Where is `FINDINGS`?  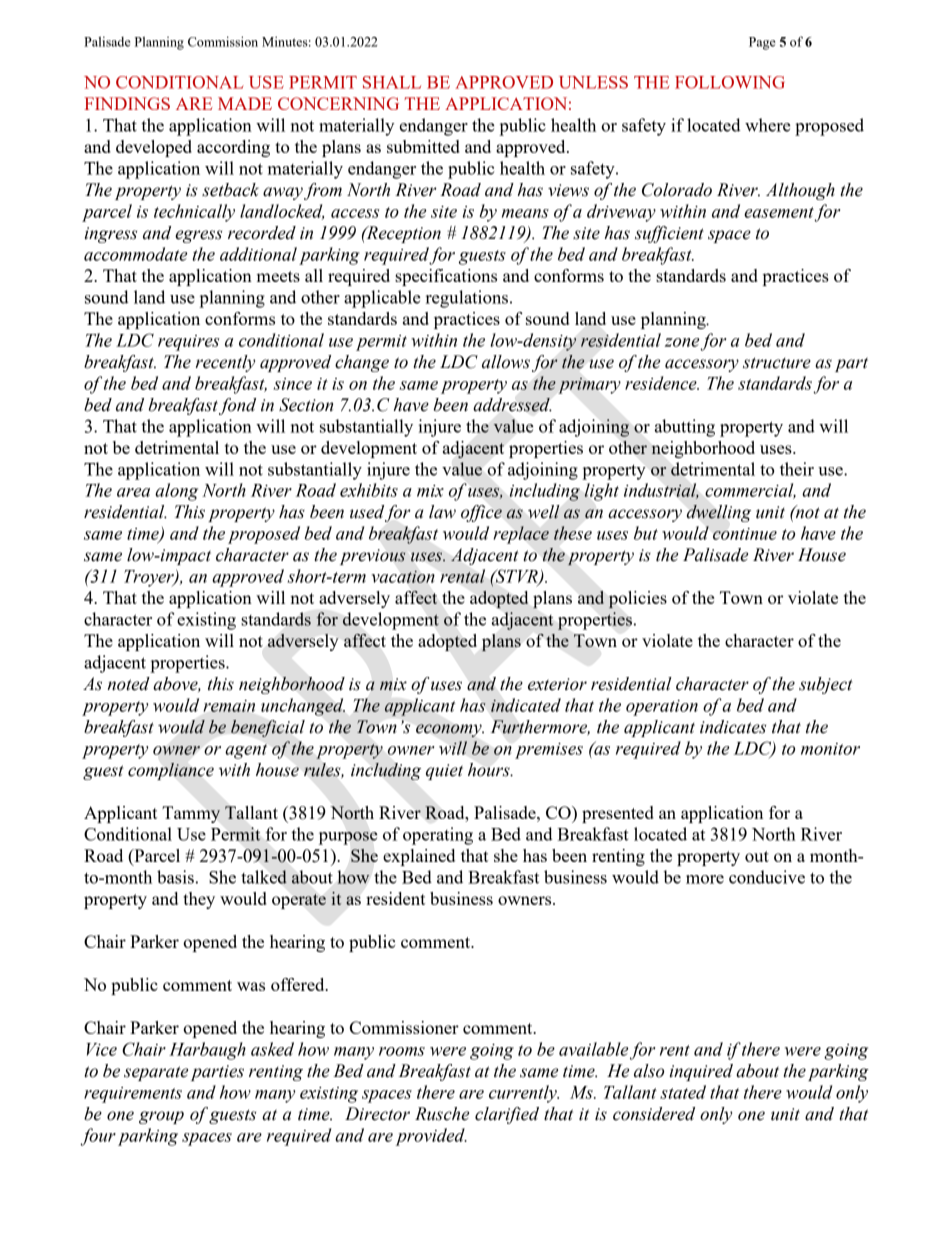 FINDINGS is located at coordinates (127, 103).
